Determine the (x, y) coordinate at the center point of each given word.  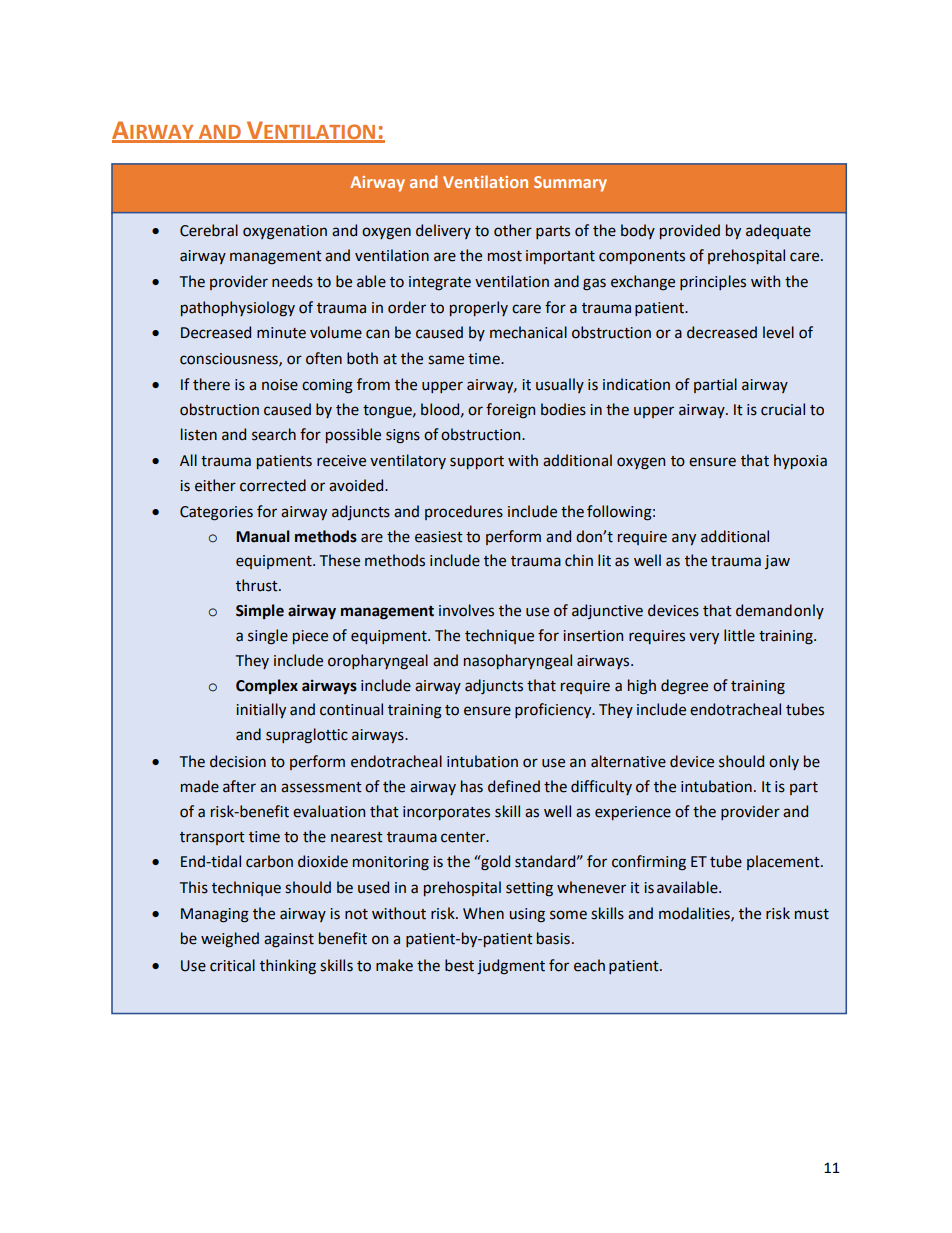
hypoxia (800, 461)
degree (684, 687)
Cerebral (209, 230)
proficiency (554, 710)
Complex (267, 686)
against (289, 940)
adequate (778, 231)
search (274, 434)
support (477, 462)
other (513, 230)
